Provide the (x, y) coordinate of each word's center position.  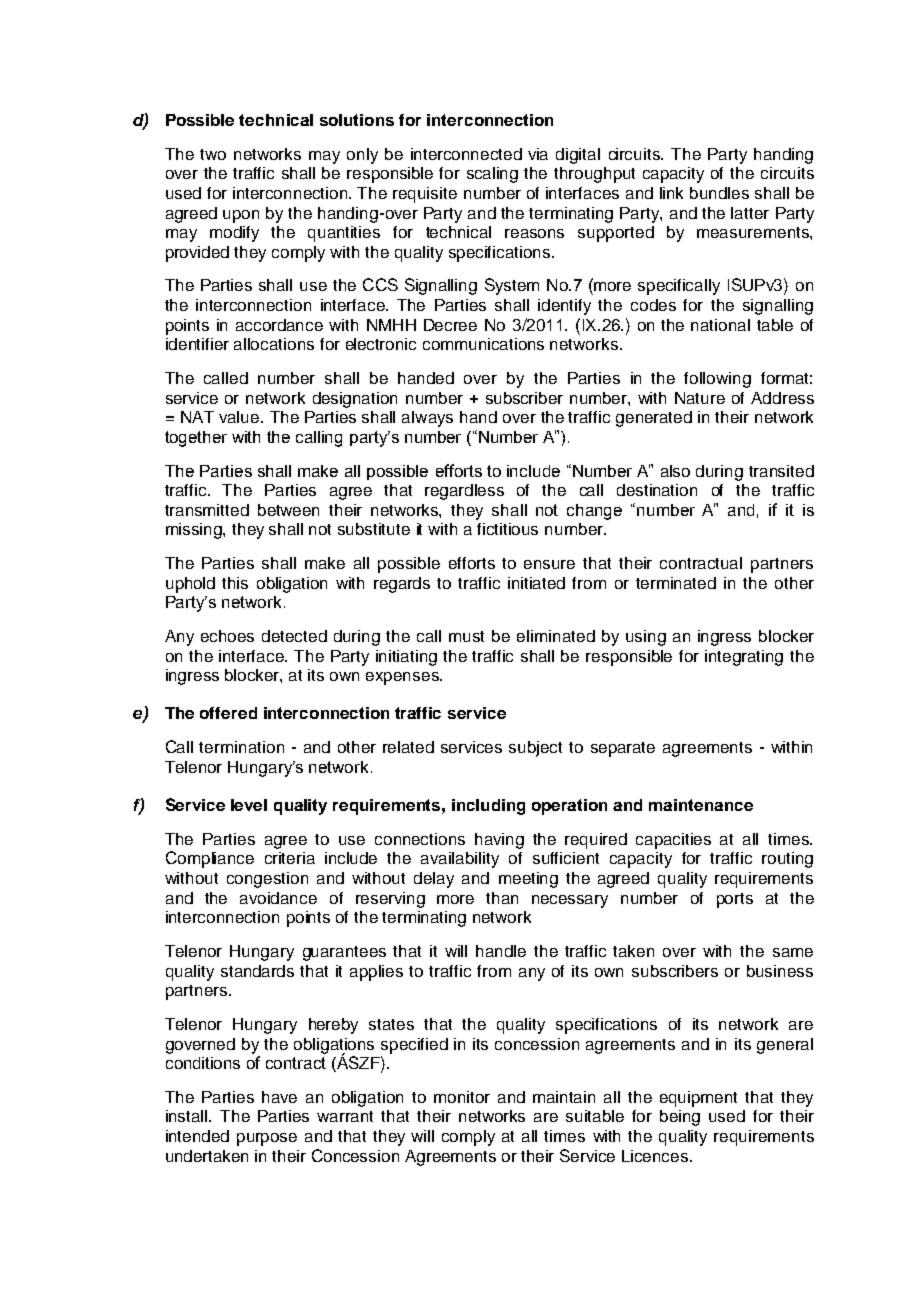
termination (241, 747)
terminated (676, 583)
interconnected (466, 154)
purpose (267, 1139)
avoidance (278, 898)
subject (535, 749)
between (288, 510)
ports (735, 900)
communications (483, 344)
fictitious (507, 529)
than (502, 898)
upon (241, 216)
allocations (274, 344)
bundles (719, 193)
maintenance (701, 805)
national (720, 325)
